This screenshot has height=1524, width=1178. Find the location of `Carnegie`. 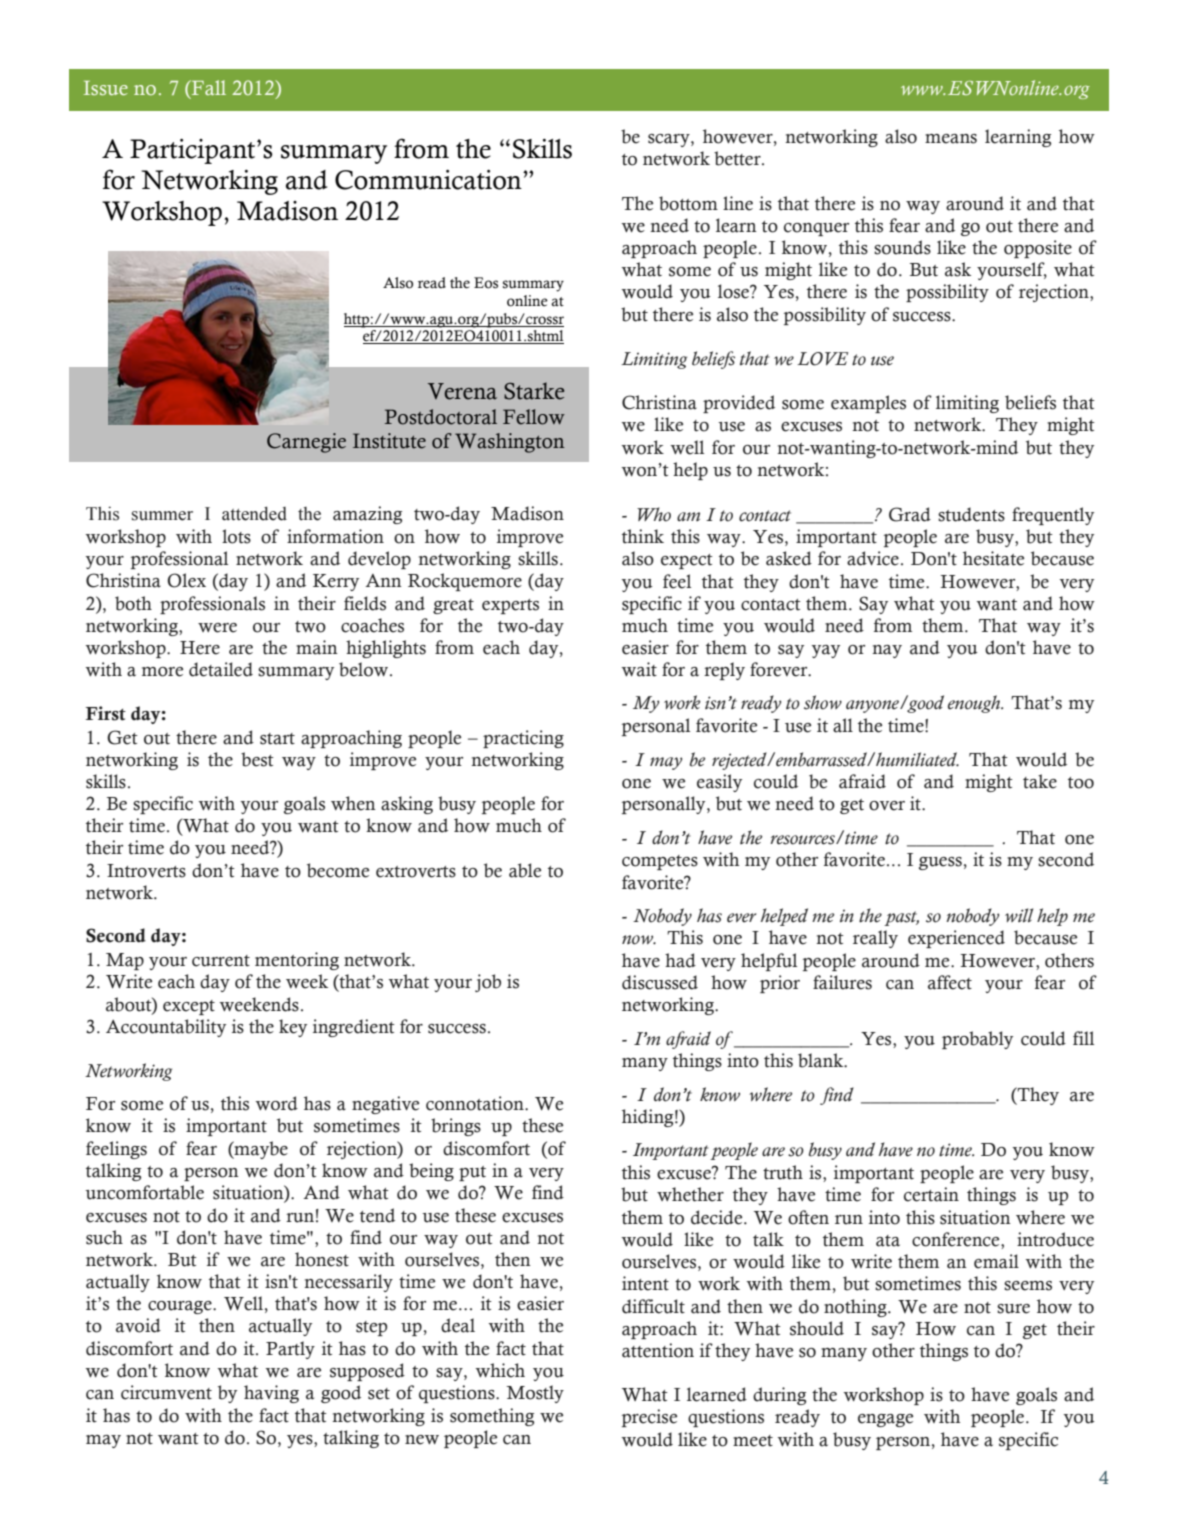

Carnegie is located at coordinates (306, 443).
